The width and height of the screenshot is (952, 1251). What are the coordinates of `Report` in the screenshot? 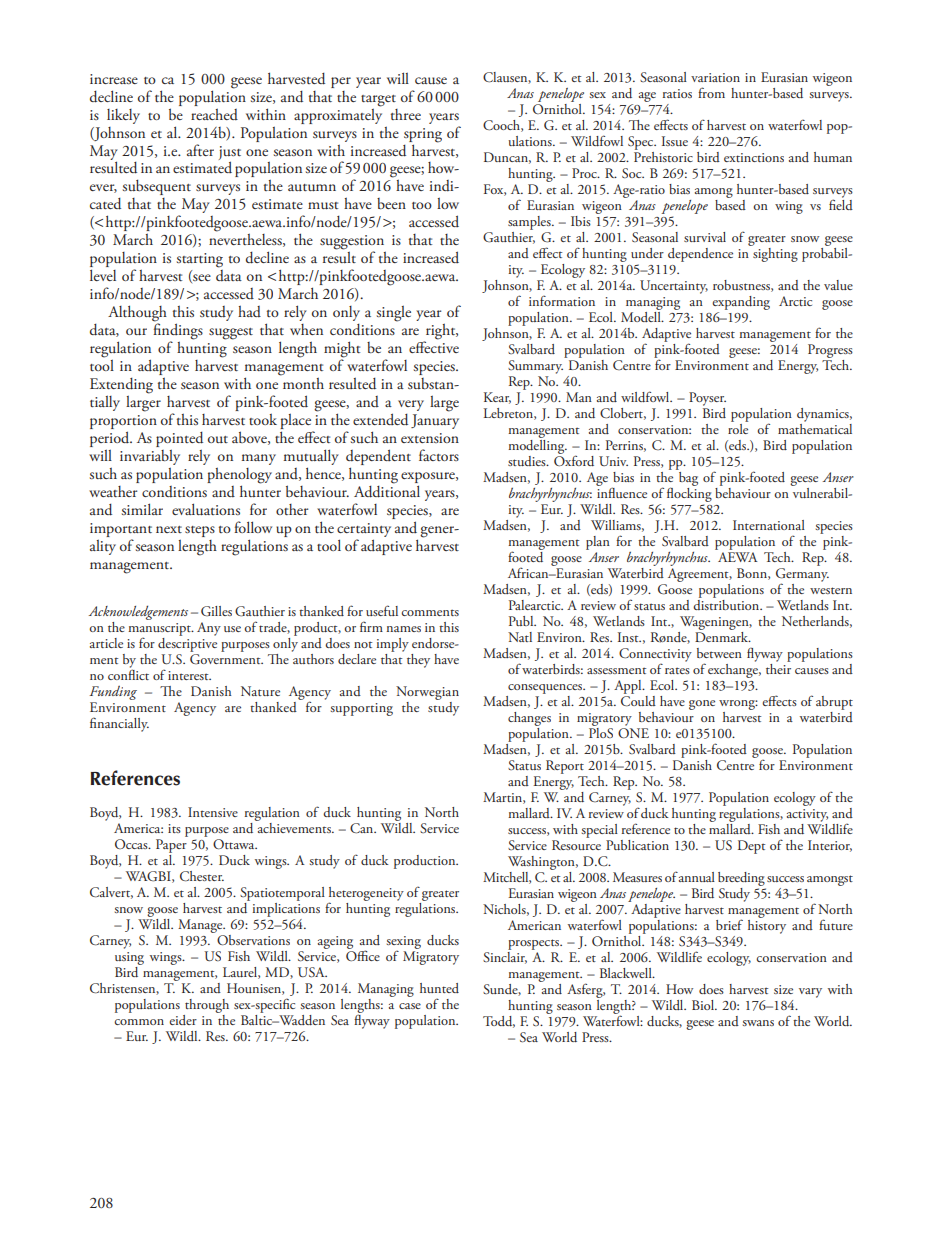 It's located at (565, 767).
